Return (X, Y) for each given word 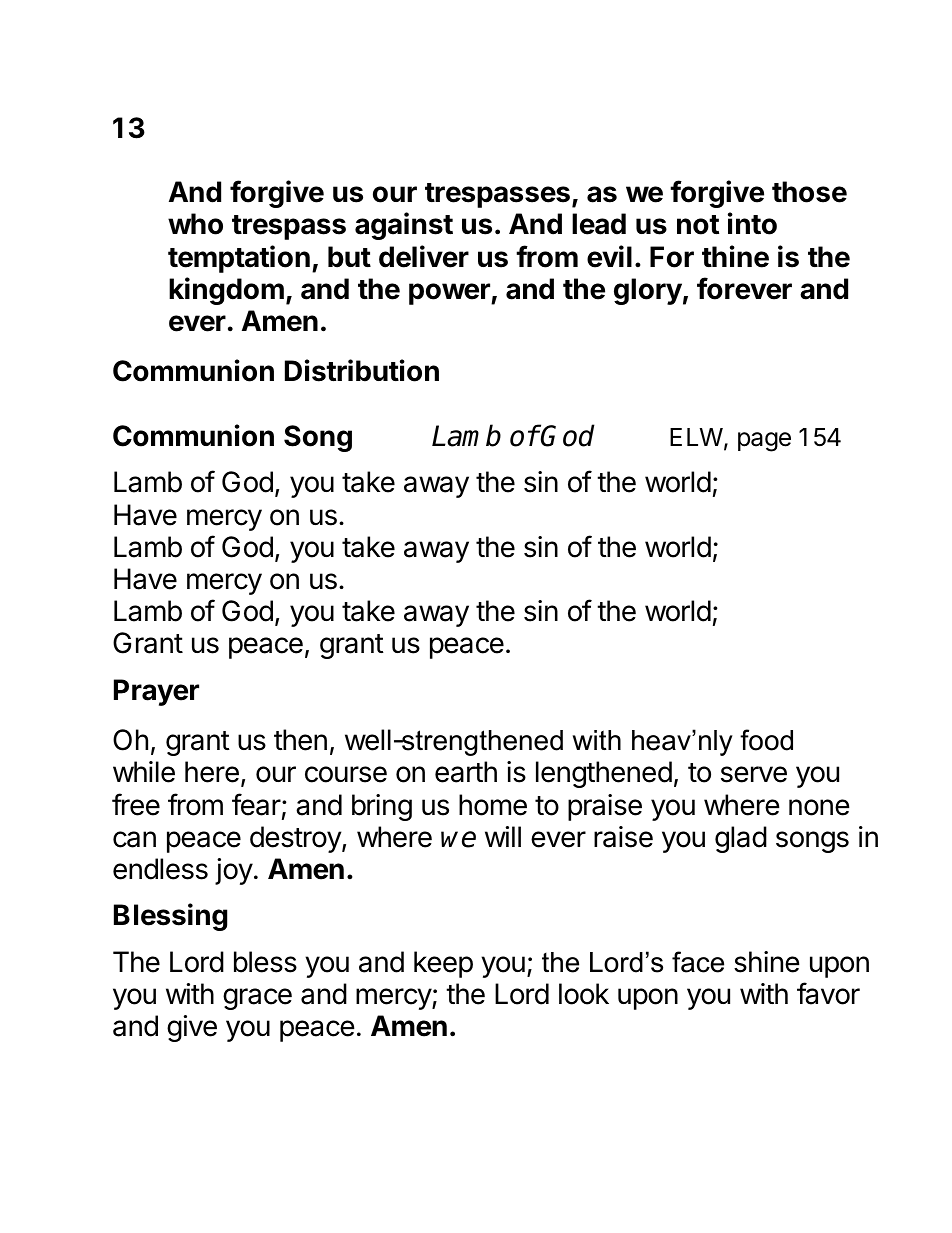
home (493, 805)
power (450, 294)
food (766, 740)
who (195, 224)
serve (754, 774)
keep (443, 964)
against (404, 226)
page (764, 442)
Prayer (156, 692)
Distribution (362, 370)
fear (256, 804)
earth (466, 772)
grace (257, 999)
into (752, 223)
